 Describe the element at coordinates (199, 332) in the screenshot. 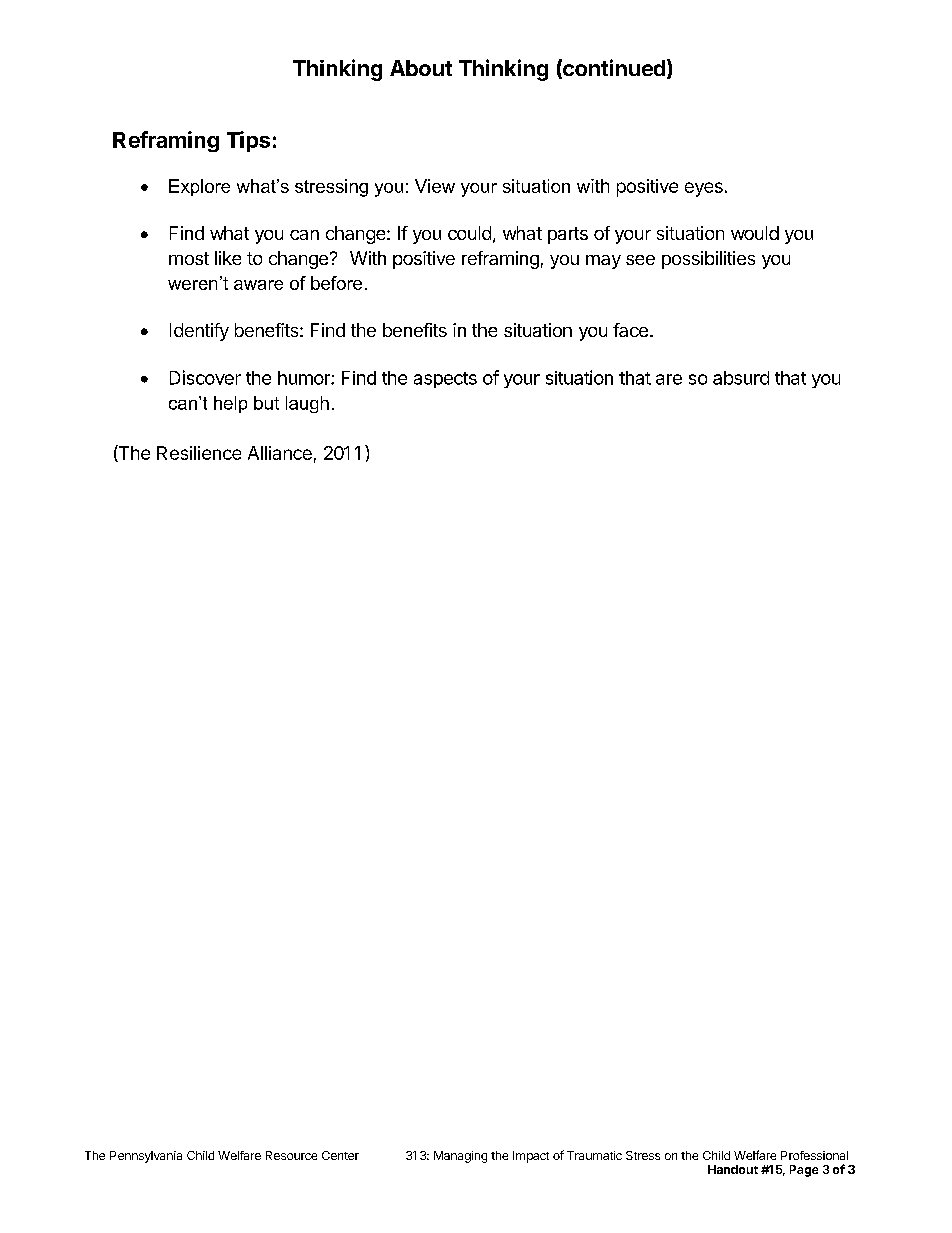

I see `Identify` at that location.
